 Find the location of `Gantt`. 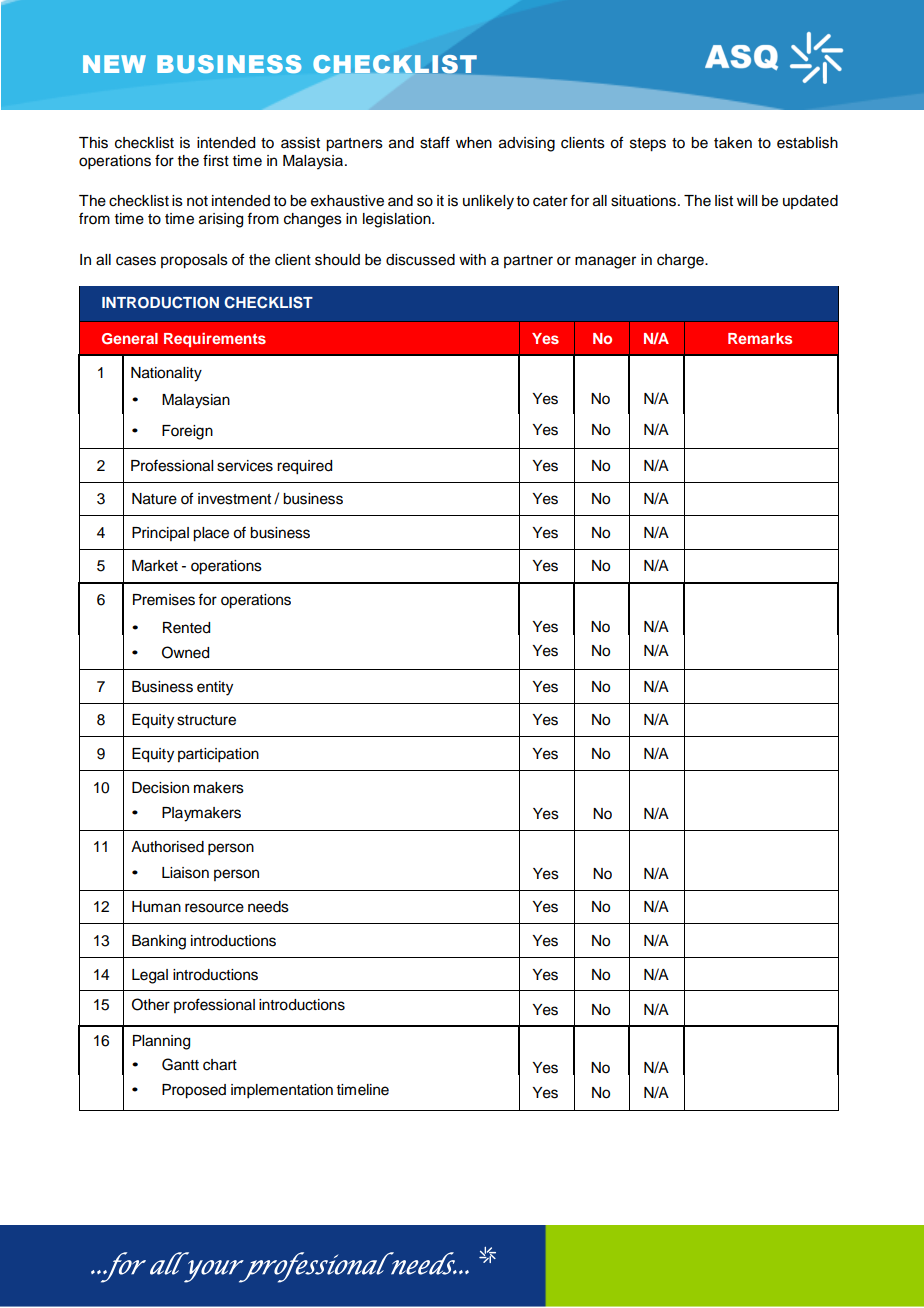

Gantt is located at coordinates (180, 1064).
